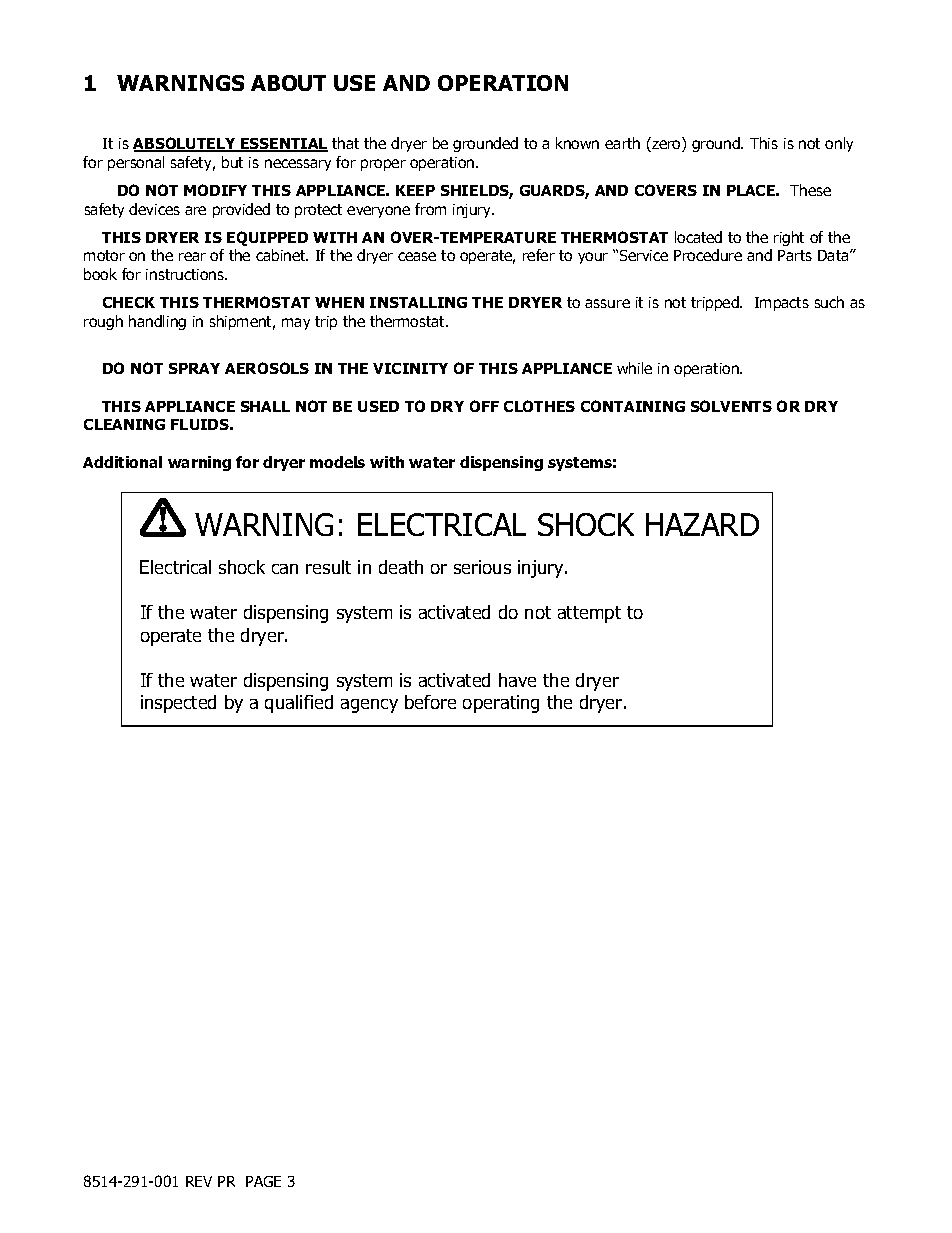 The width and height of the screenshot is (952, 1233). Describe the element at coordinates (484, 406) in the screenshot. I see `OFF` at that location.
